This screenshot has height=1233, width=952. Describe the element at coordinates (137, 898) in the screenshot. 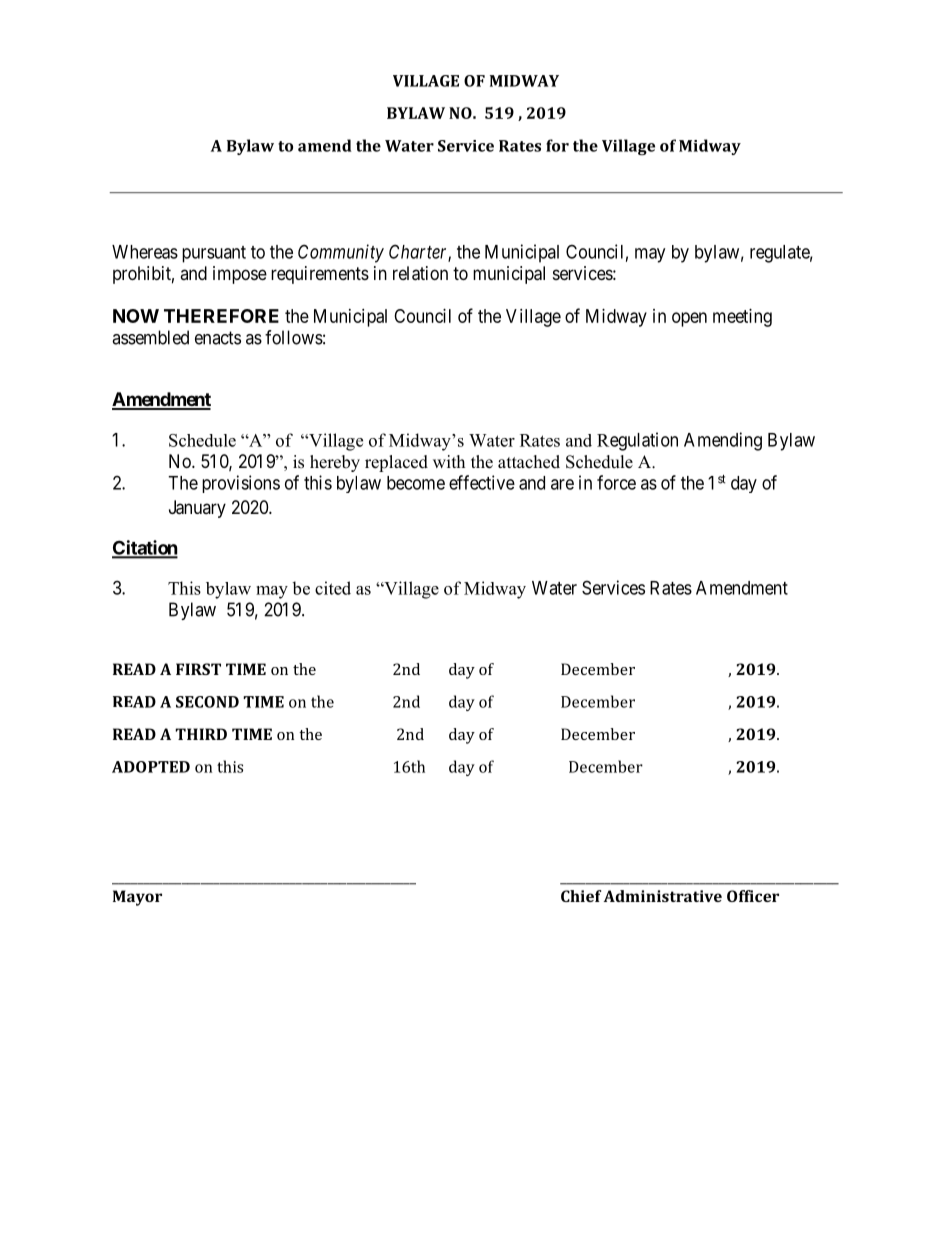

I see `Mayor` at that location.
